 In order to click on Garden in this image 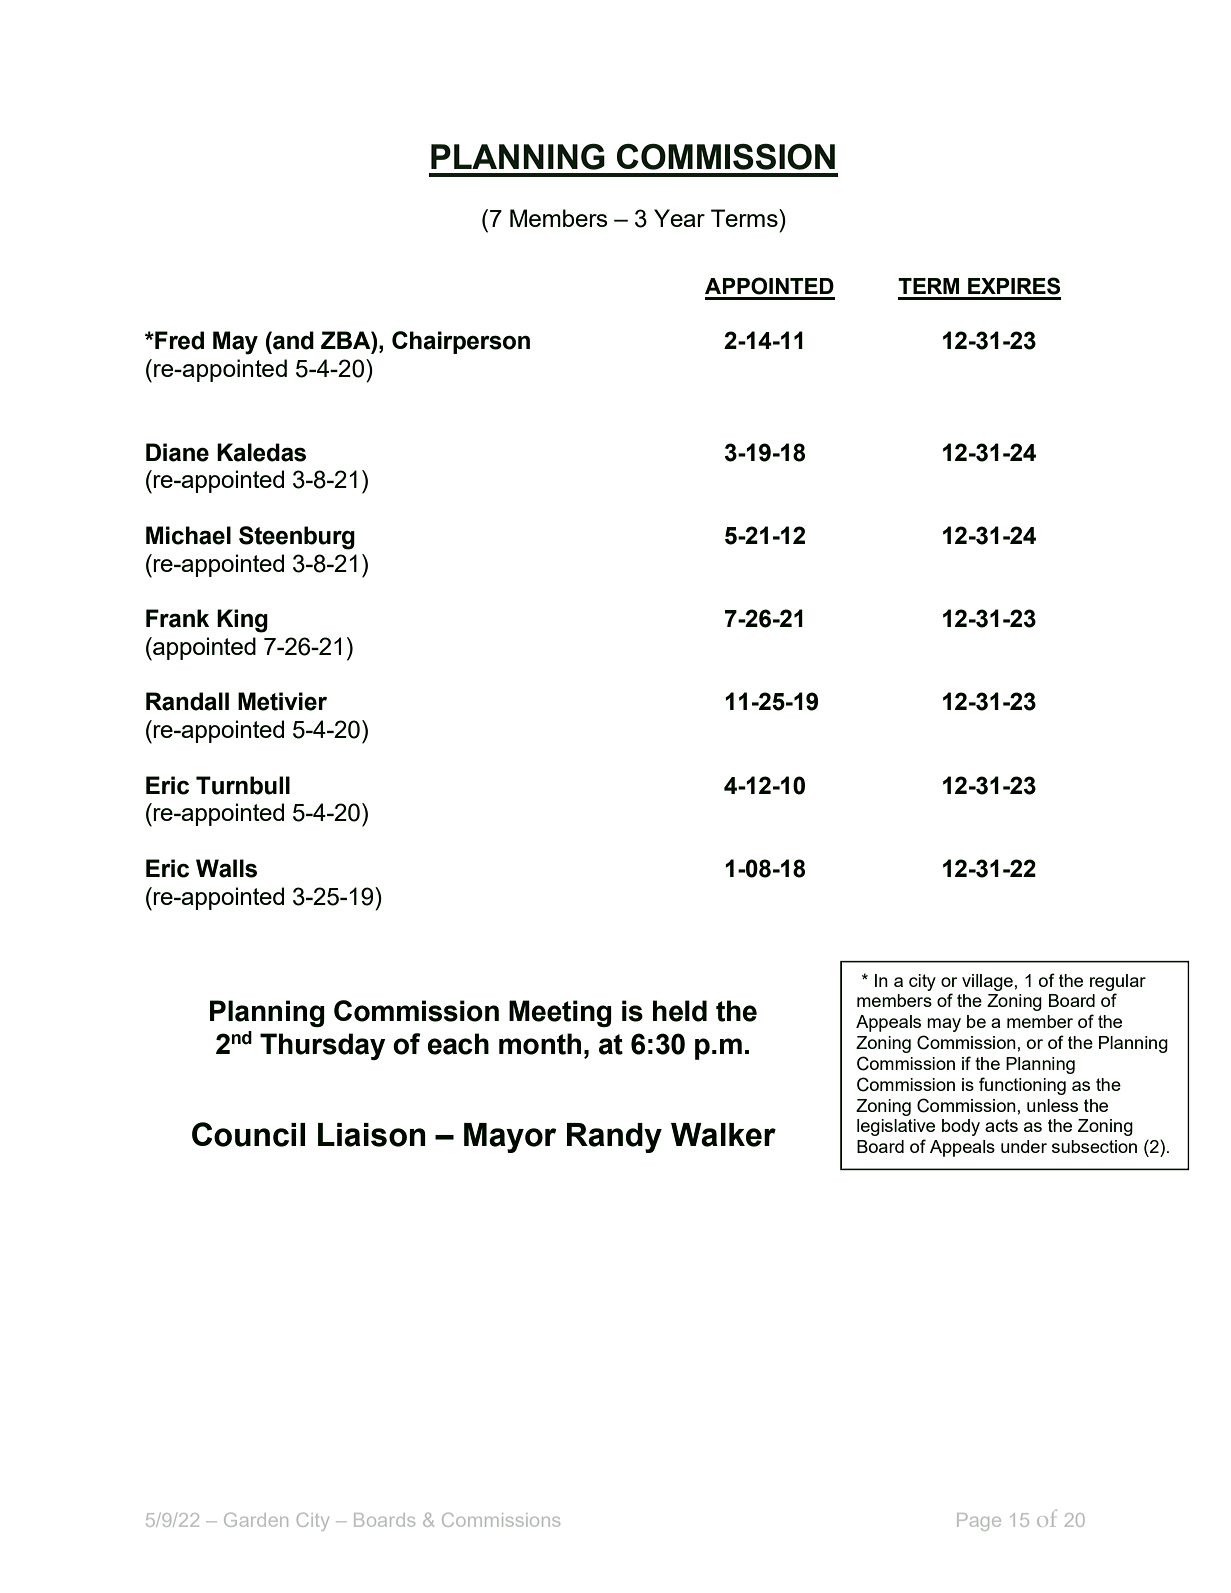, I will do `click(256, 1520)`.
